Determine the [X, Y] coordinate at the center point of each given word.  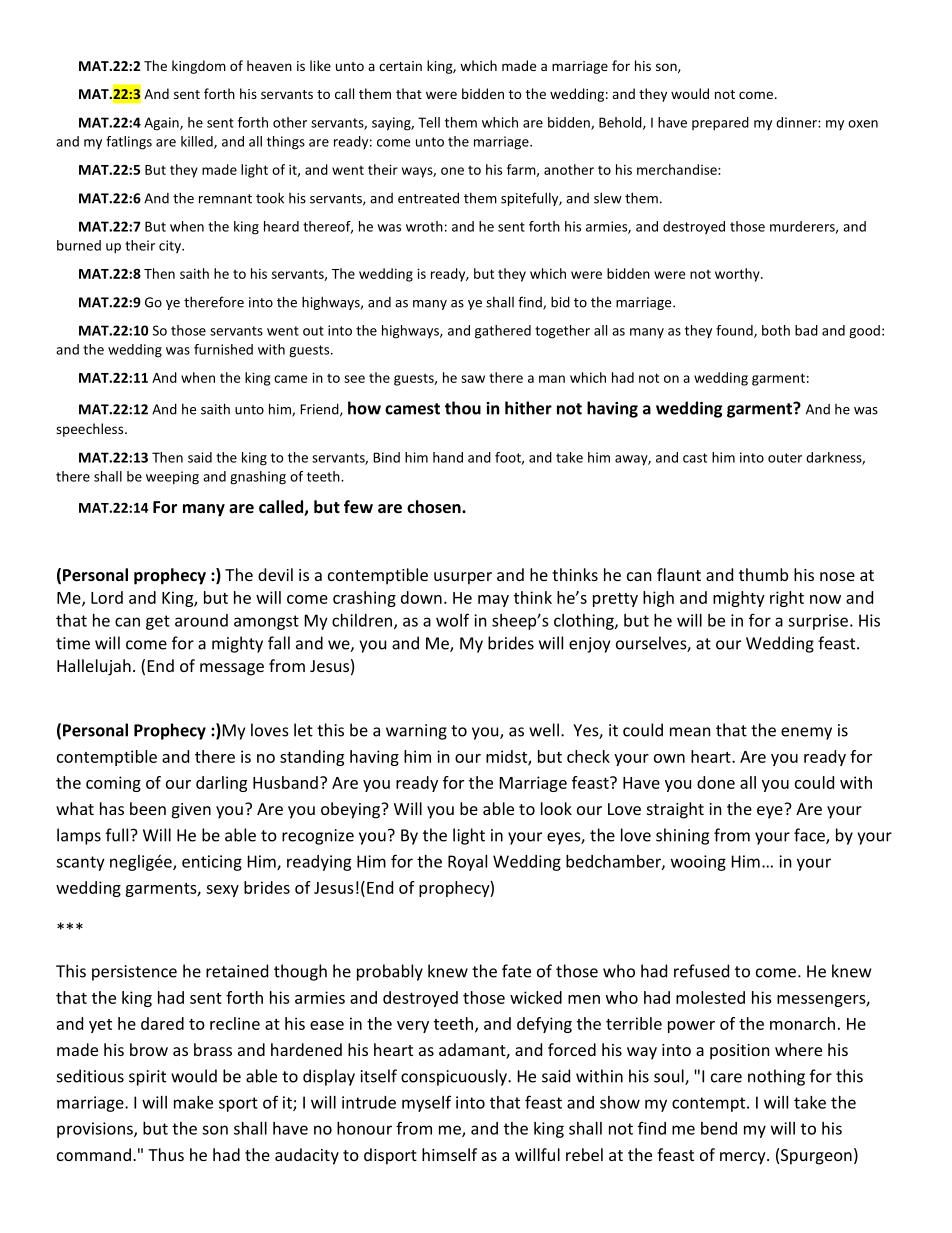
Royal [467, 863]
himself [449, 1154]
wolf [452, 620]
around [201, 620]
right [787, 599]
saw [473, 379]
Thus [166, 1154]
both [776, 330]
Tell [429, 122]
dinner [797, 122]
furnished [223, 349]
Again [162, 124]
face [810, 836]
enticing [212, 863]
